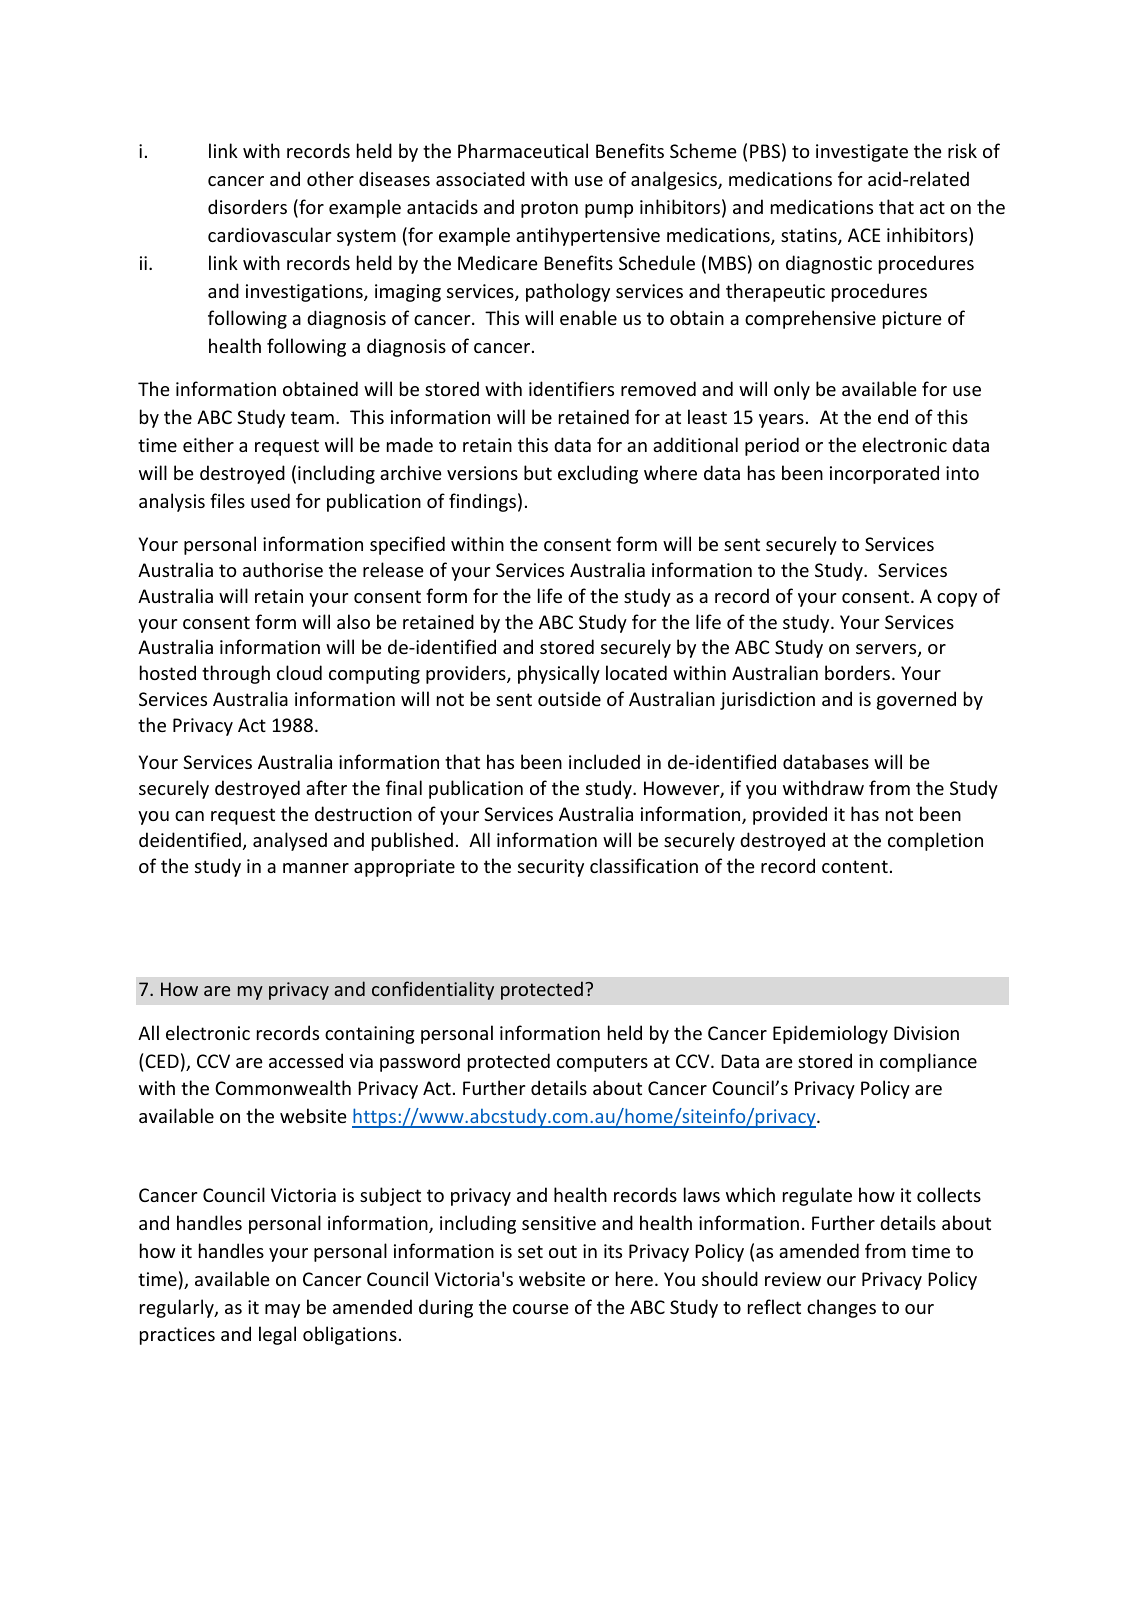 Image resolution: width=1145 pixels, height=1619 pixels. What do you see at coordinates (541, 1309) in the screenshot?
I see `course` at bounding box center [541, 1309].
